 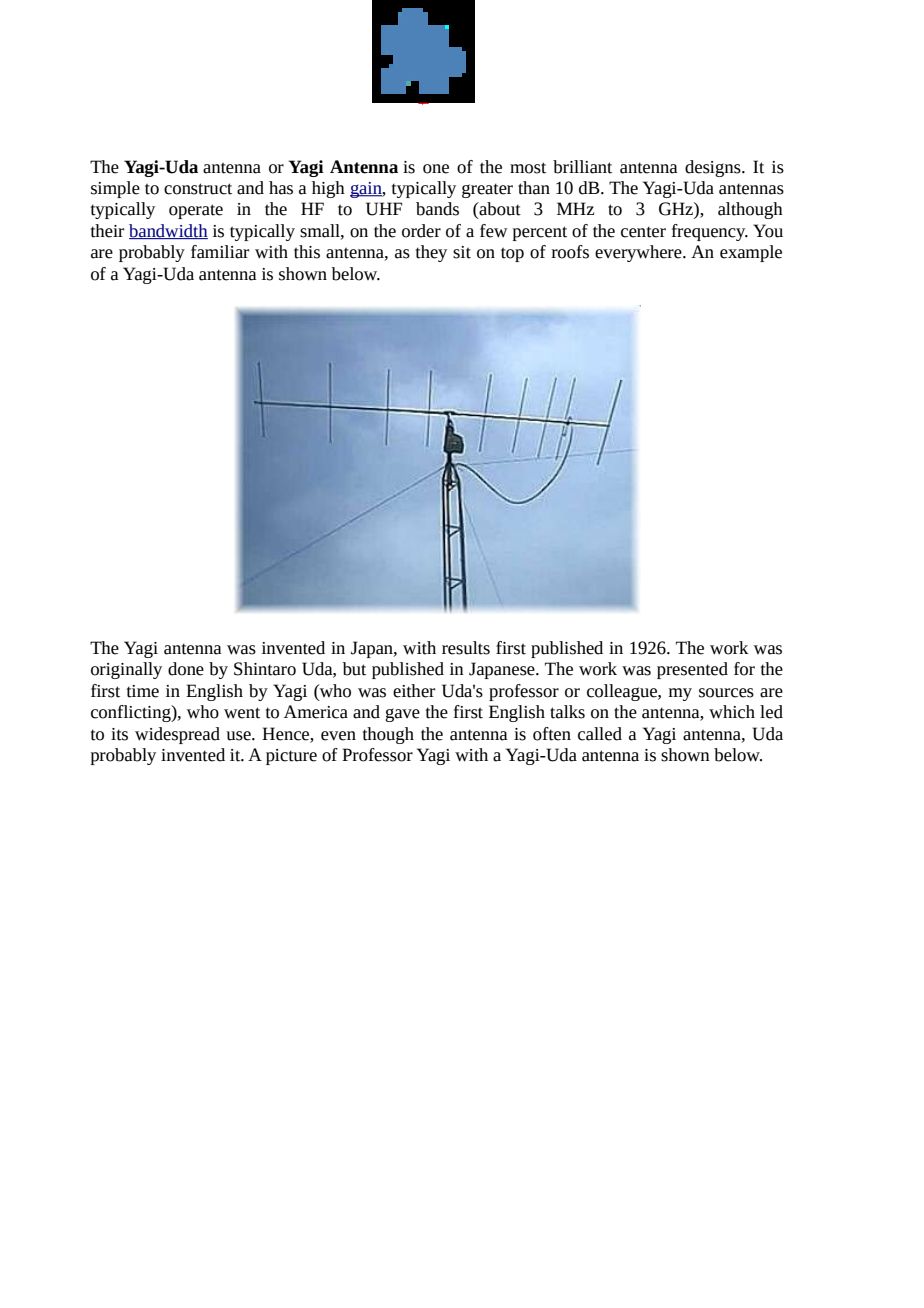 What do you see at coordinates (732, 712) in the screenshot?
I see `which` at bounding box center [732, 712].
